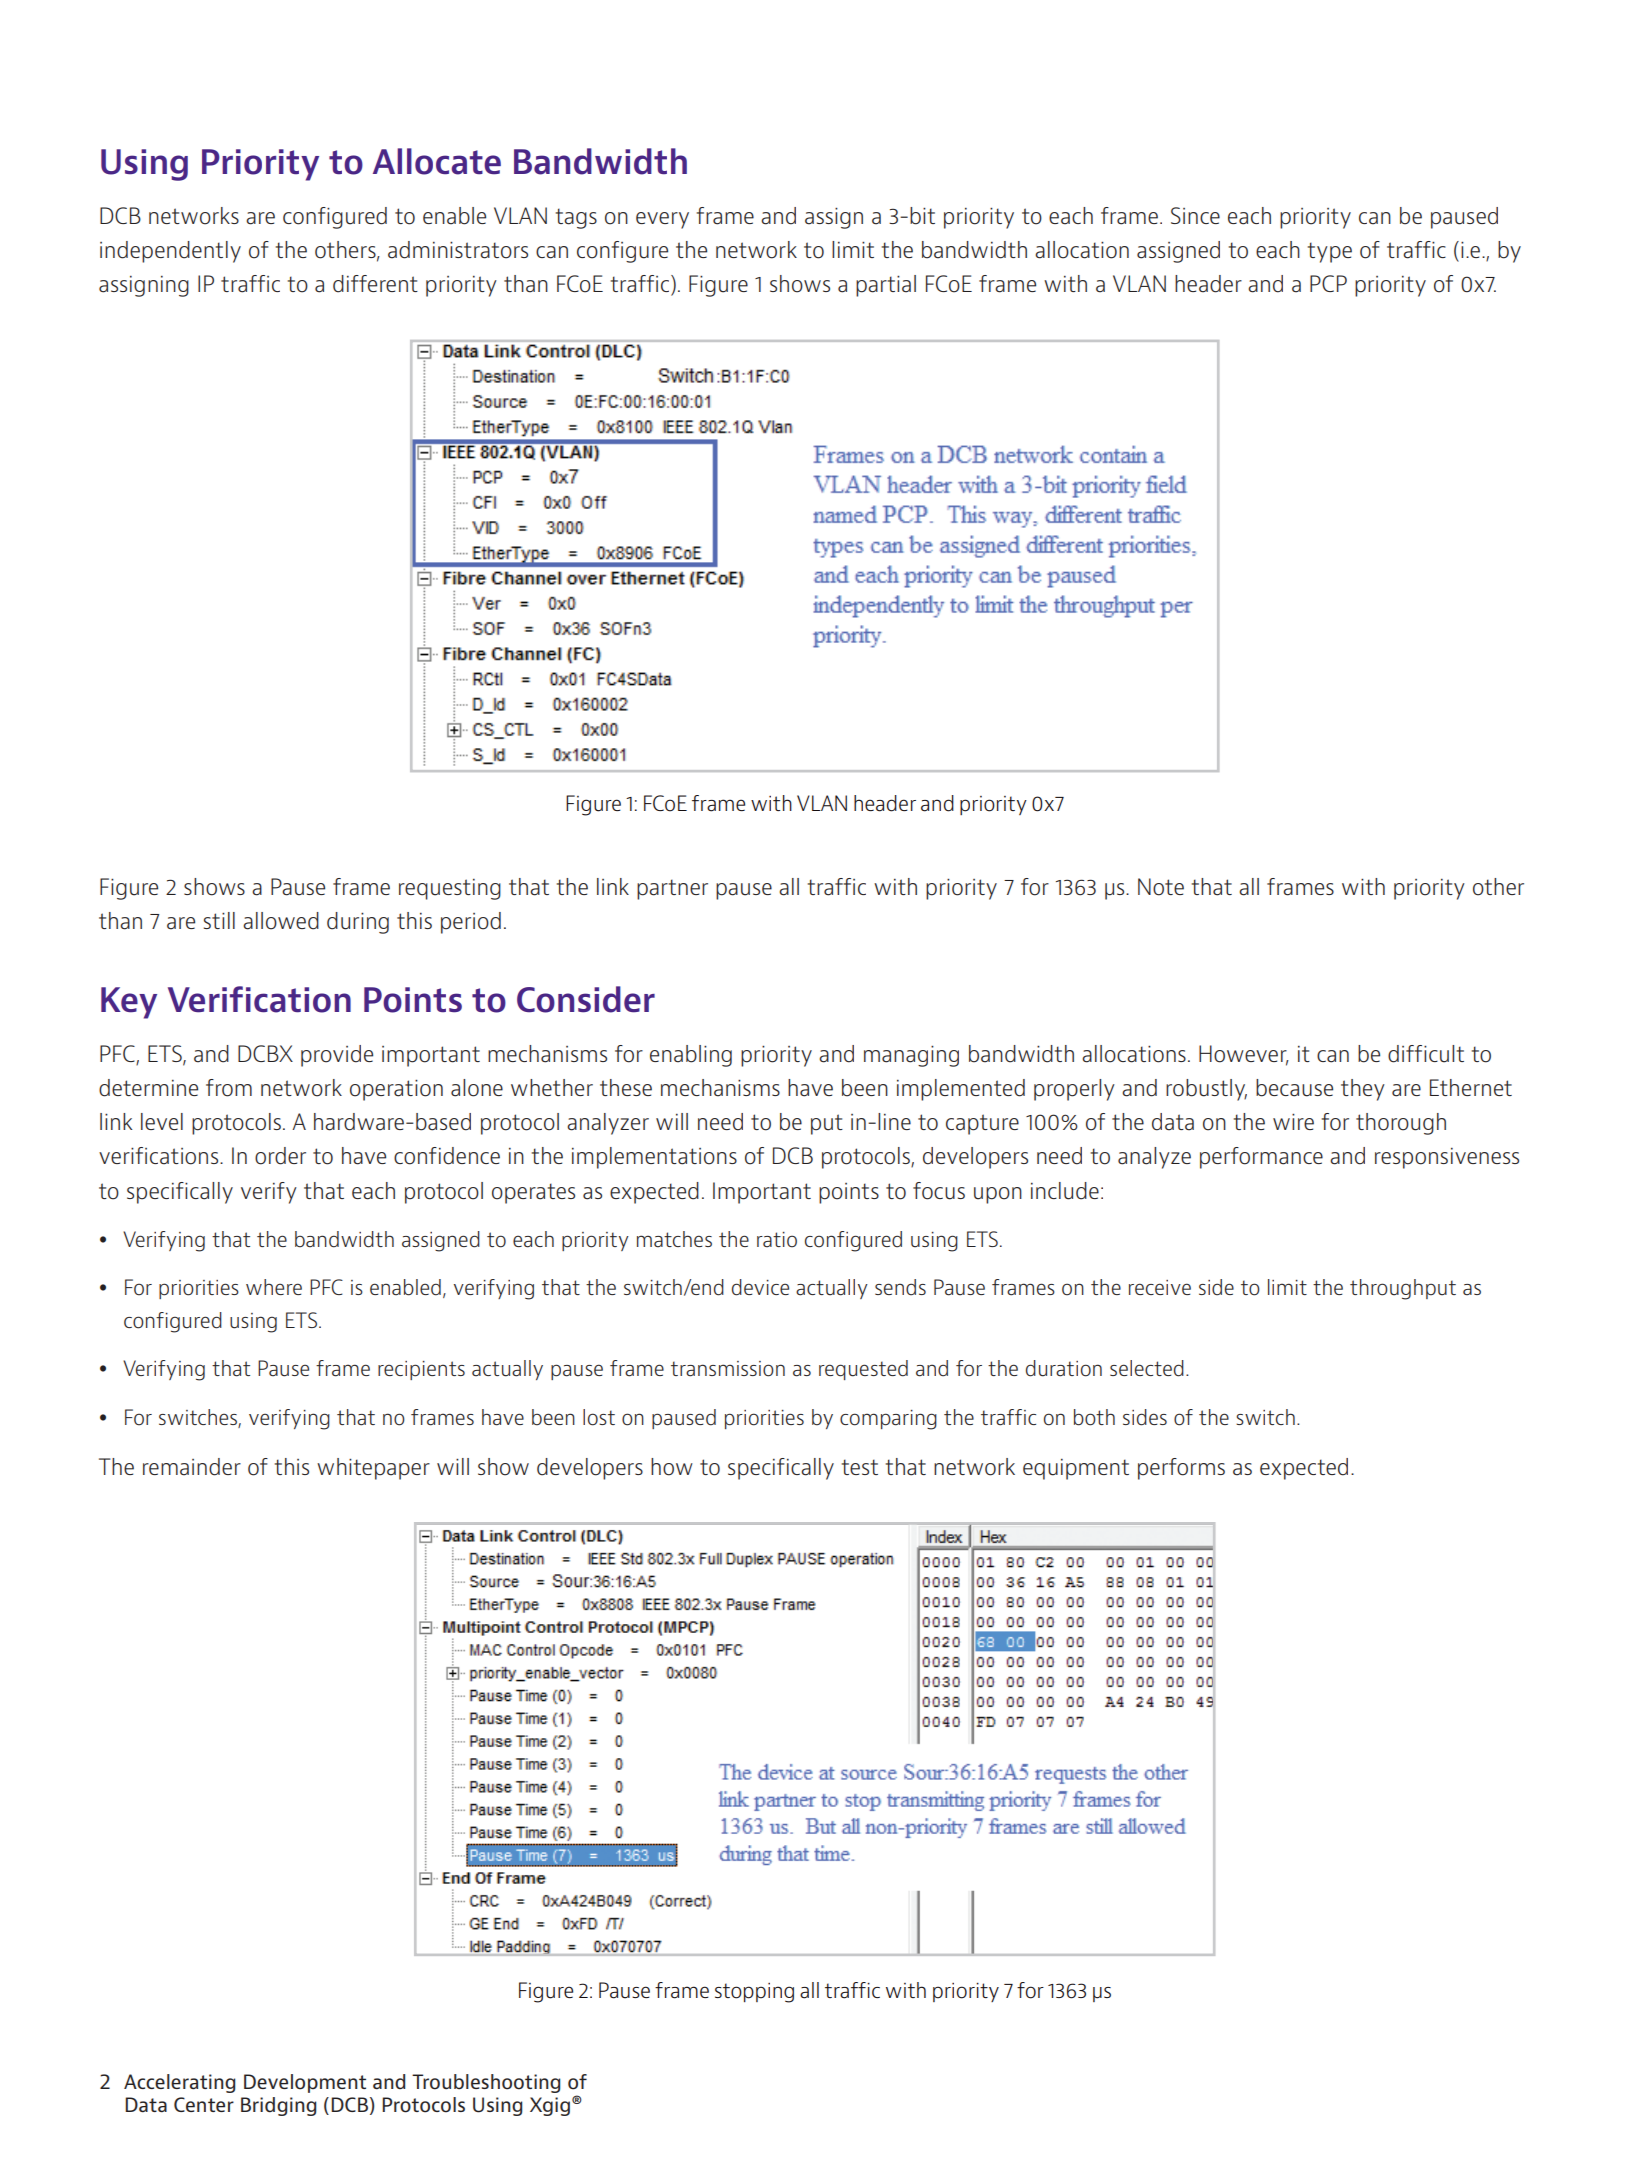 This screenshot has width=1629, height=2172. Describe the element at coordinates (754, 1993) in the screenshot. I see `stopping` at that location.
